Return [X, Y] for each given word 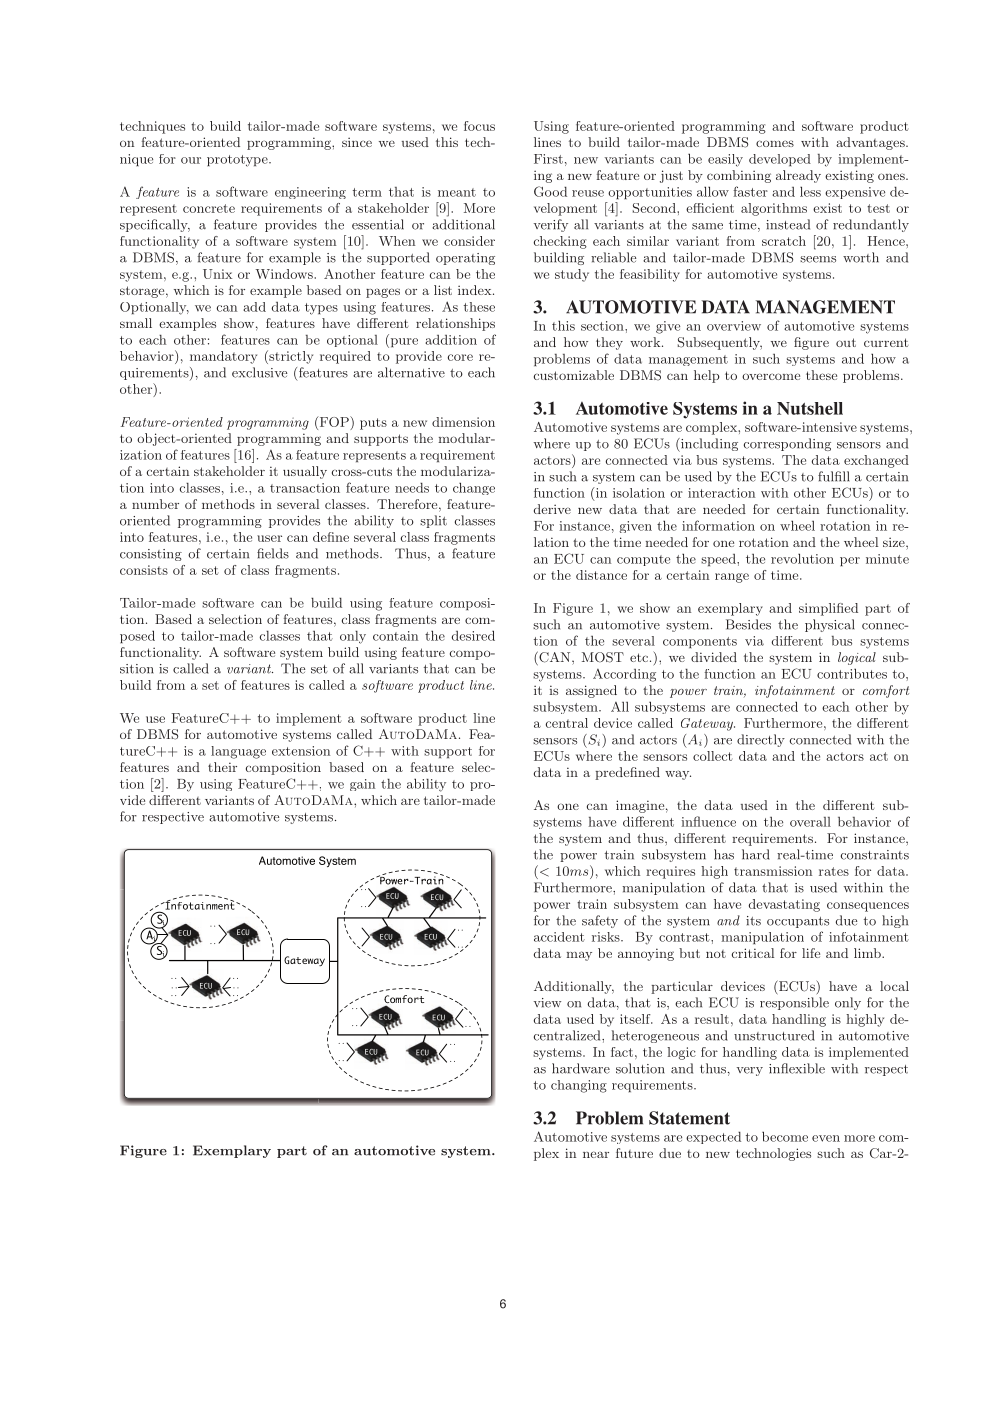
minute [887, 559]
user [269, 538]
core [460, 357]
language [238, 752]
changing [579, 1086]
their [222, 767]
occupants [798, 922]
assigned [591, 691]
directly [761, 740]
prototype [238, 161]
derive [552, 509]
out [846, 342]
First [548, 159]
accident [559, 937]
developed [780, 160]
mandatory [223, 357]
